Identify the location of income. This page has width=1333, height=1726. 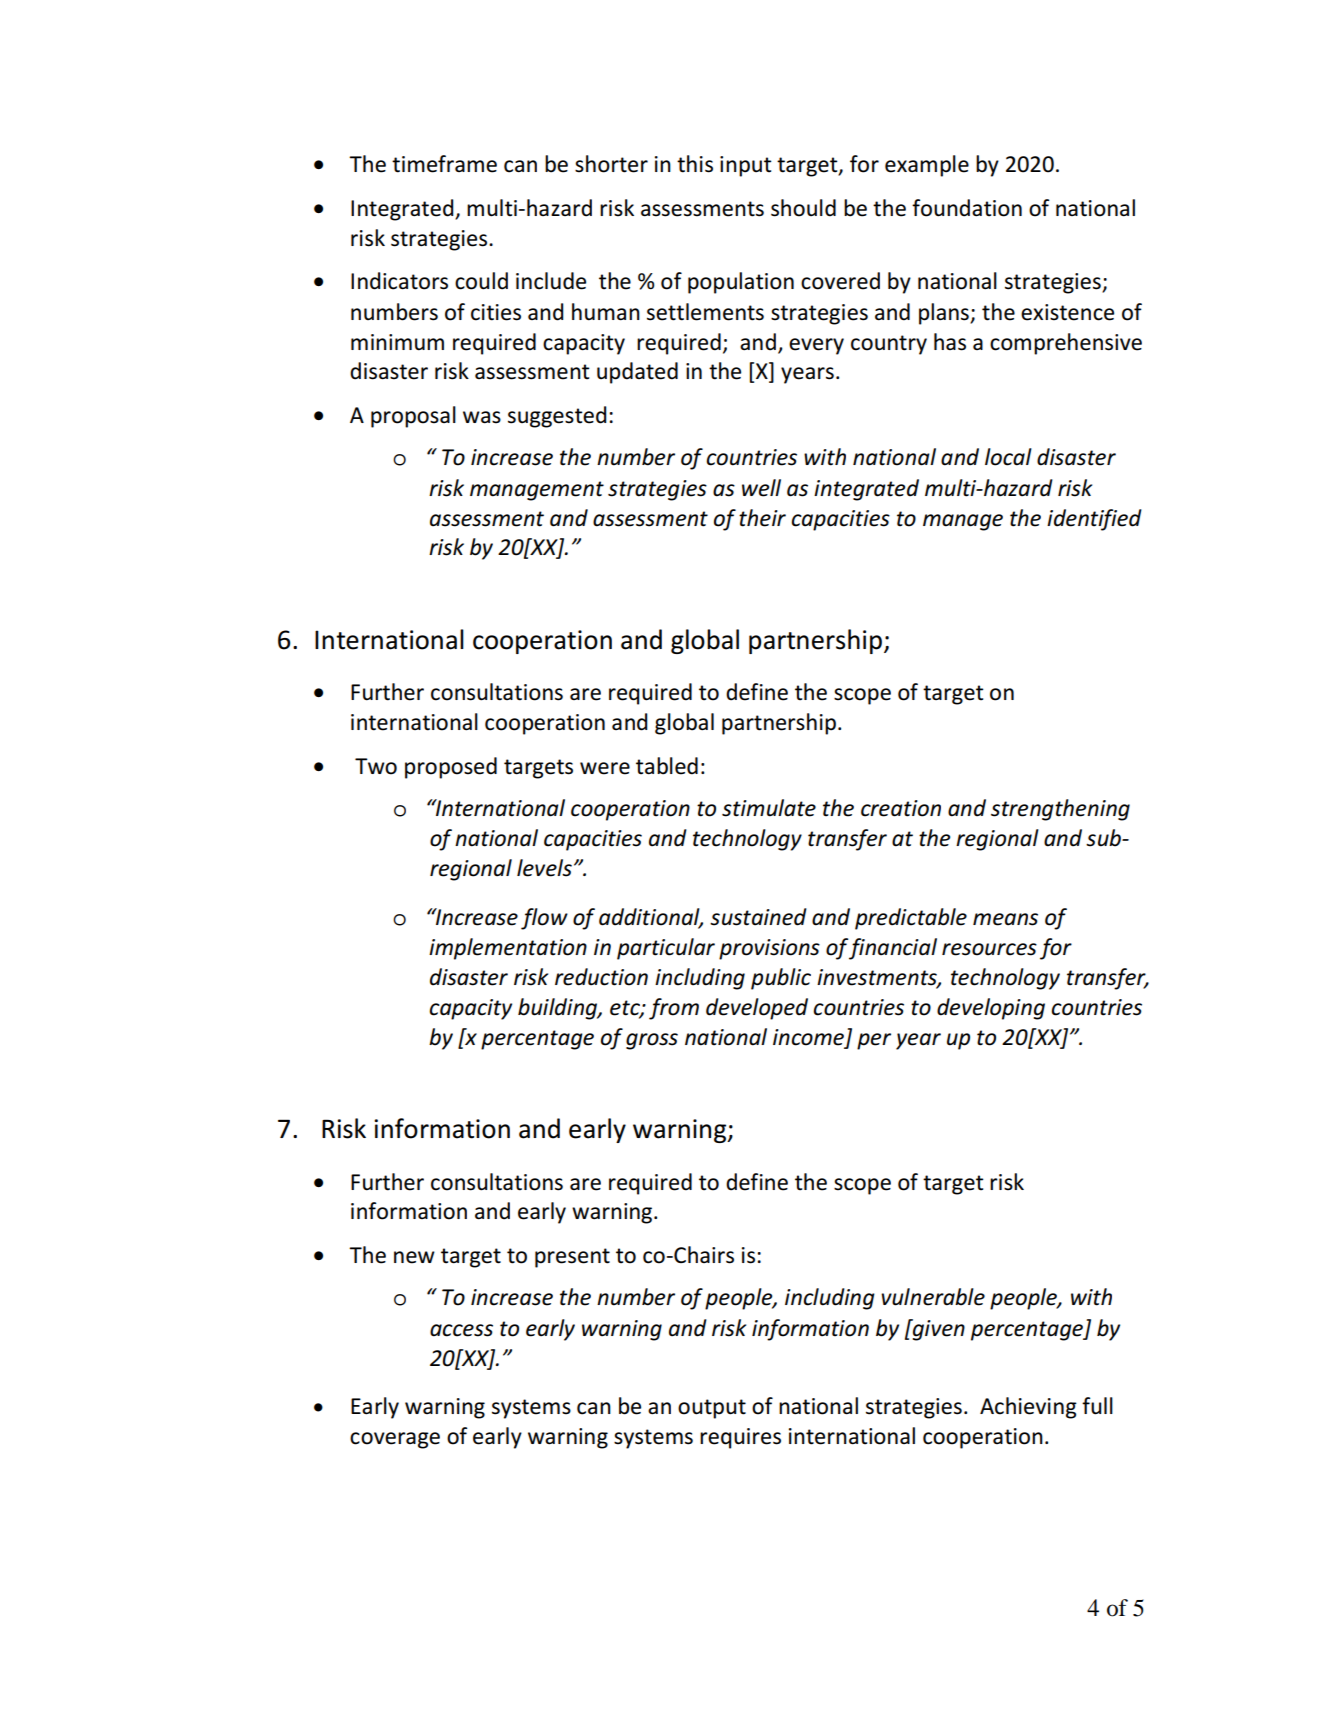
(808, 1037).
